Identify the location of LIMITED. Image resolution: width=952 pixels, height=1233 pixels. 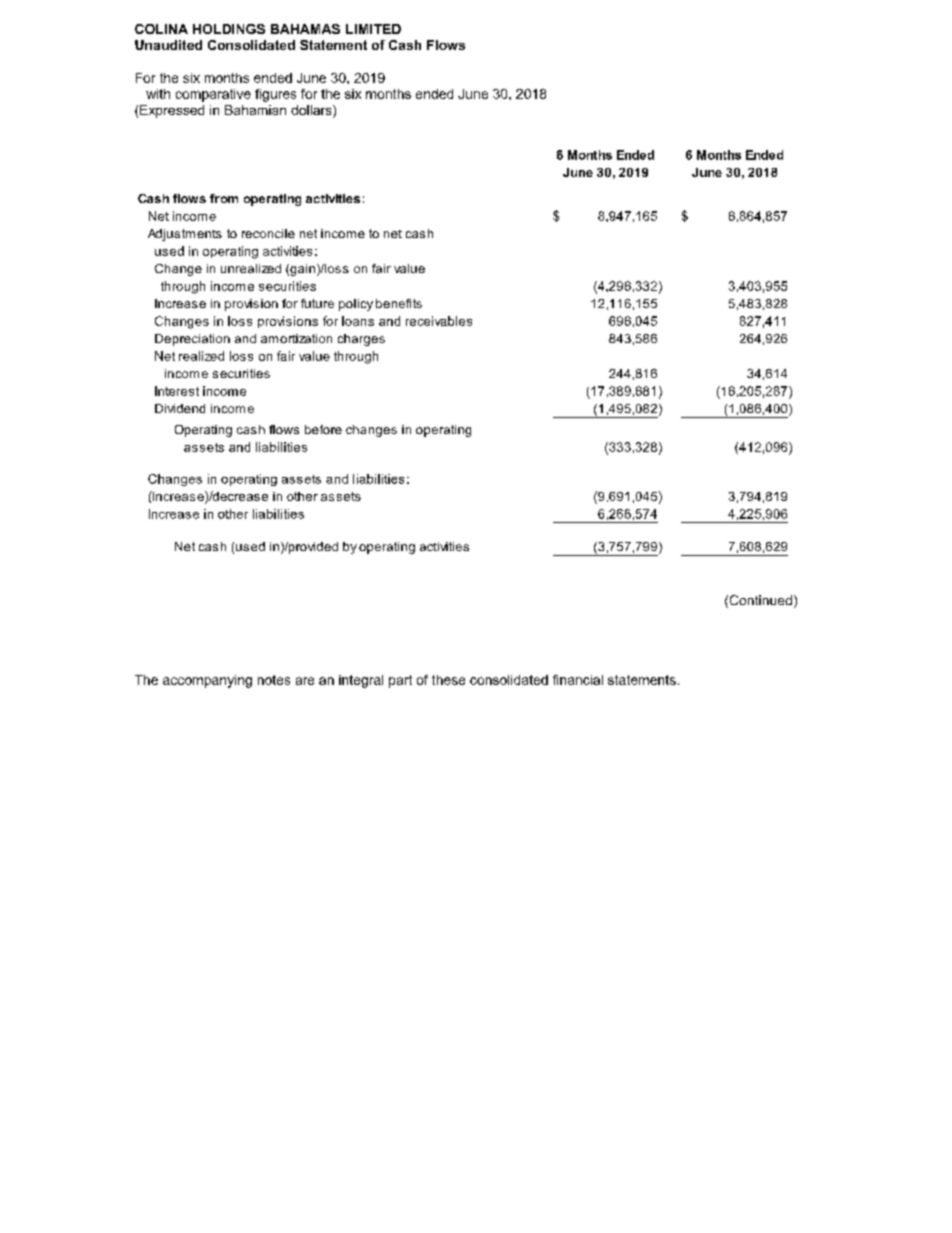
(373, 29).
